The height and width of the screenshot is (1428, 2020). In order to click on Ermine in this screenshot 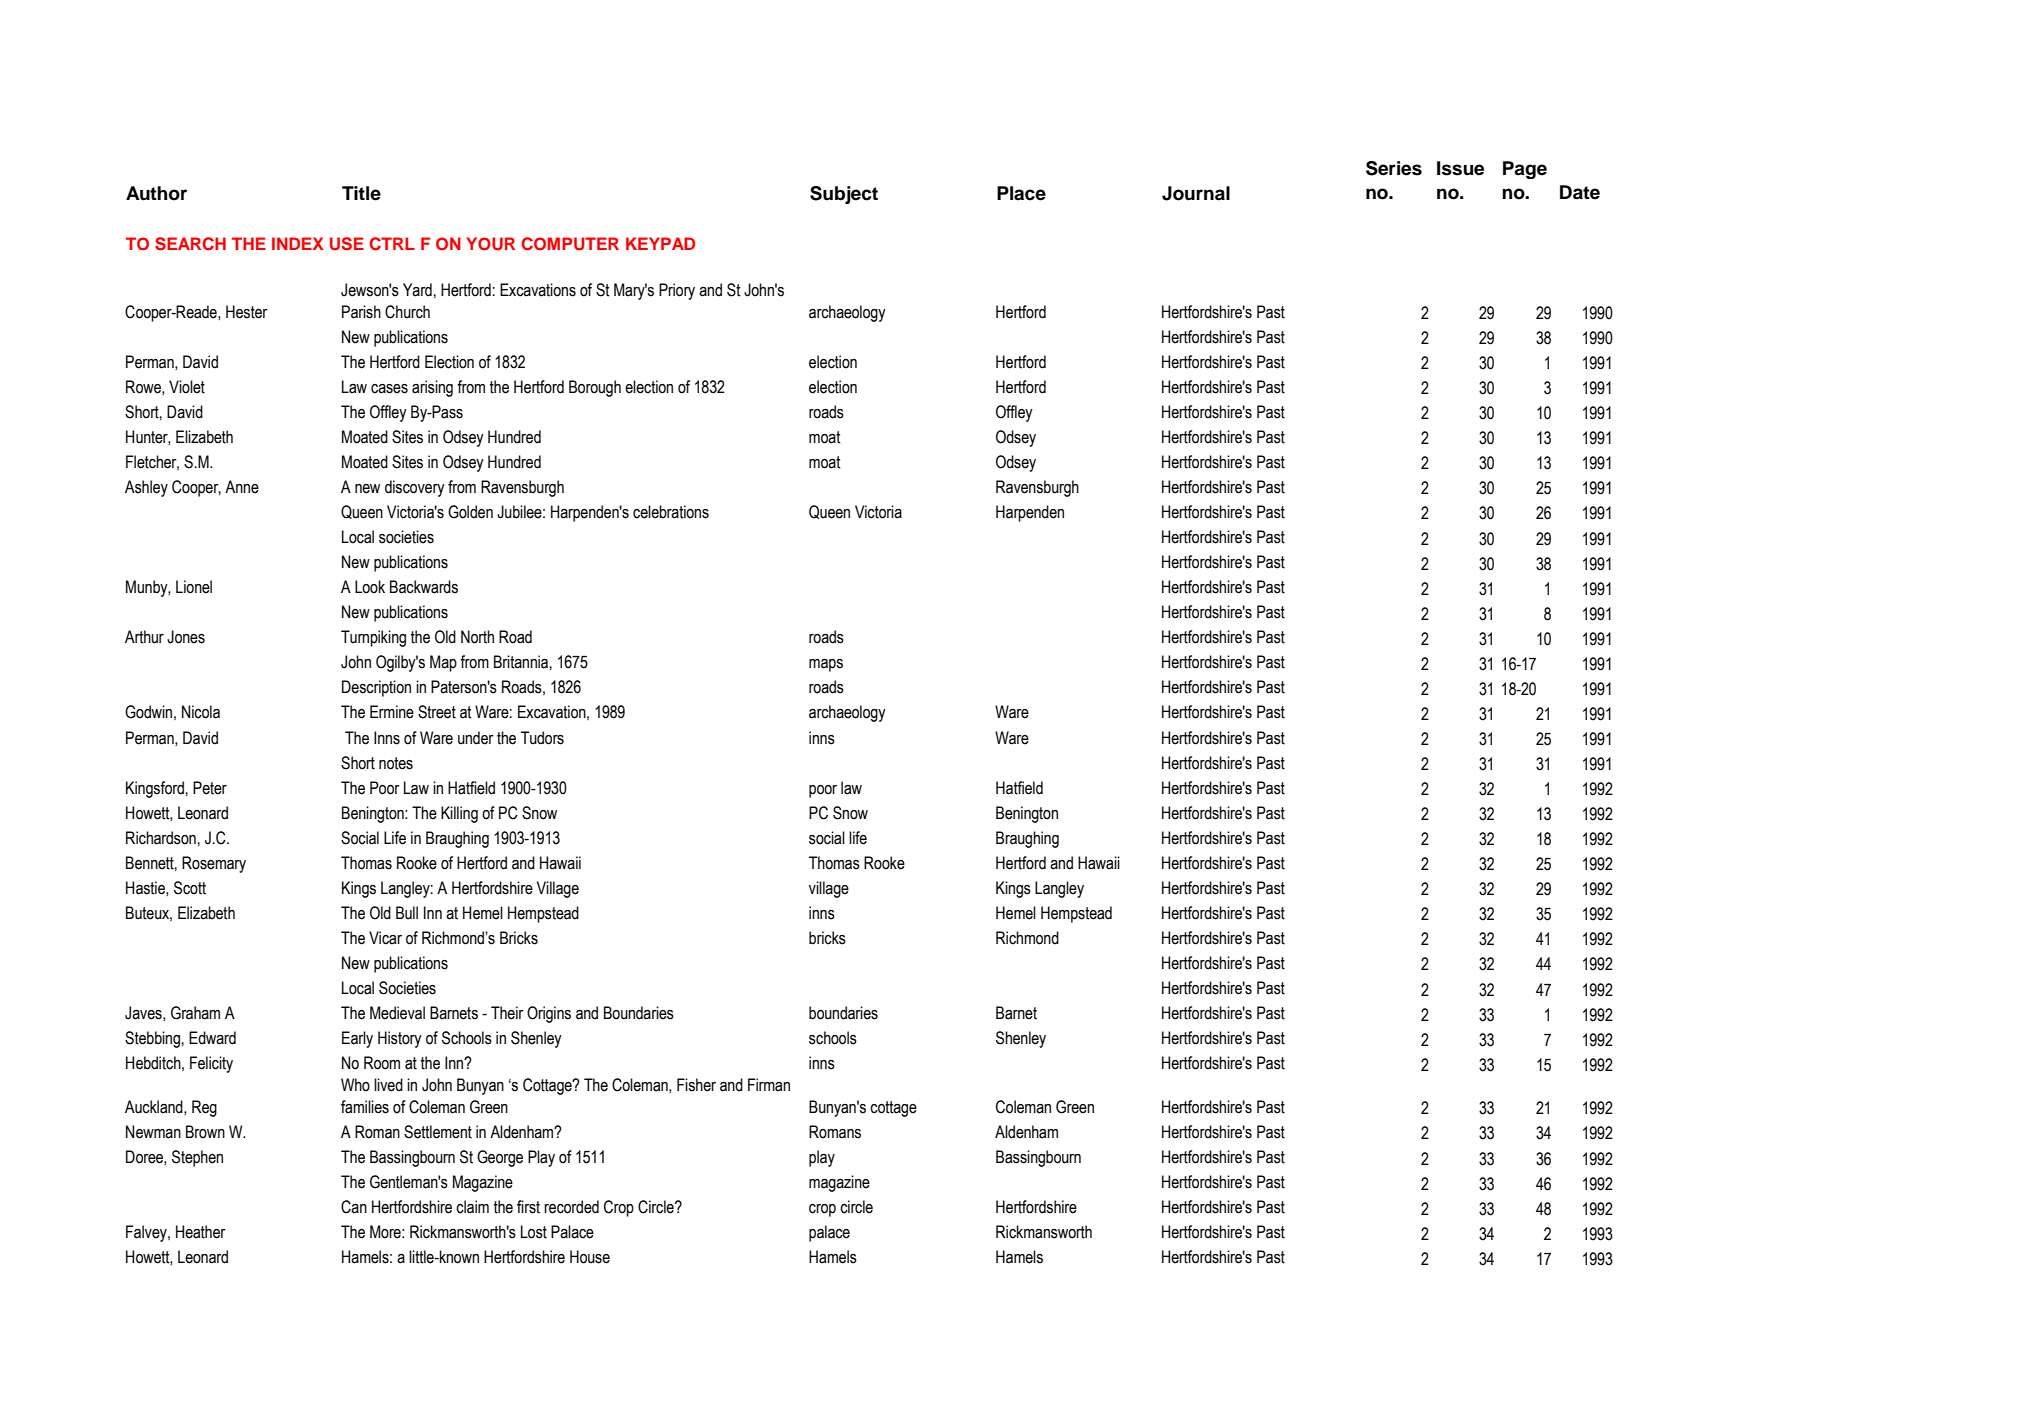, I will do `click(392, 712)`.
